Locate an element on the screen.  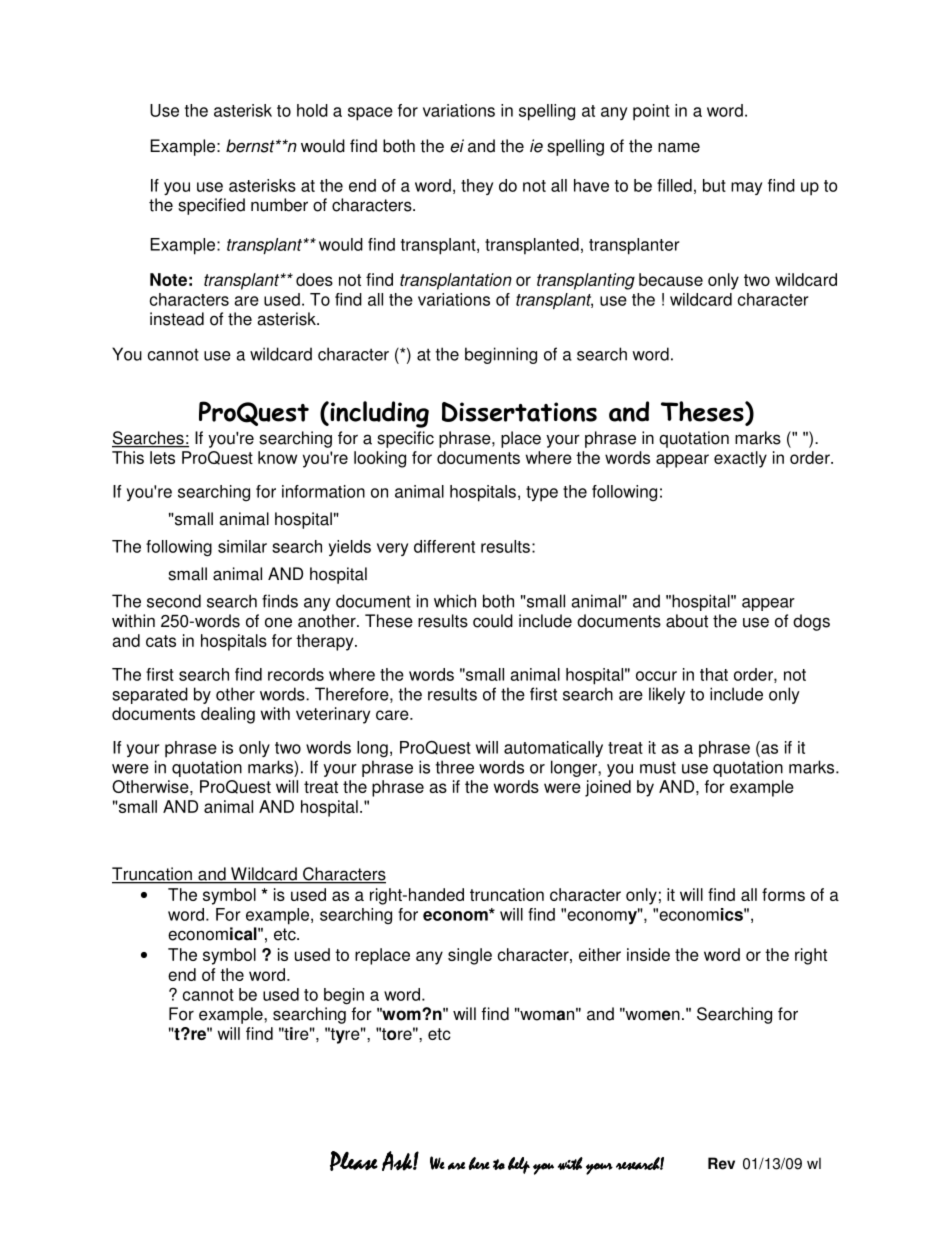
single is located at coordinates (470, 956).
